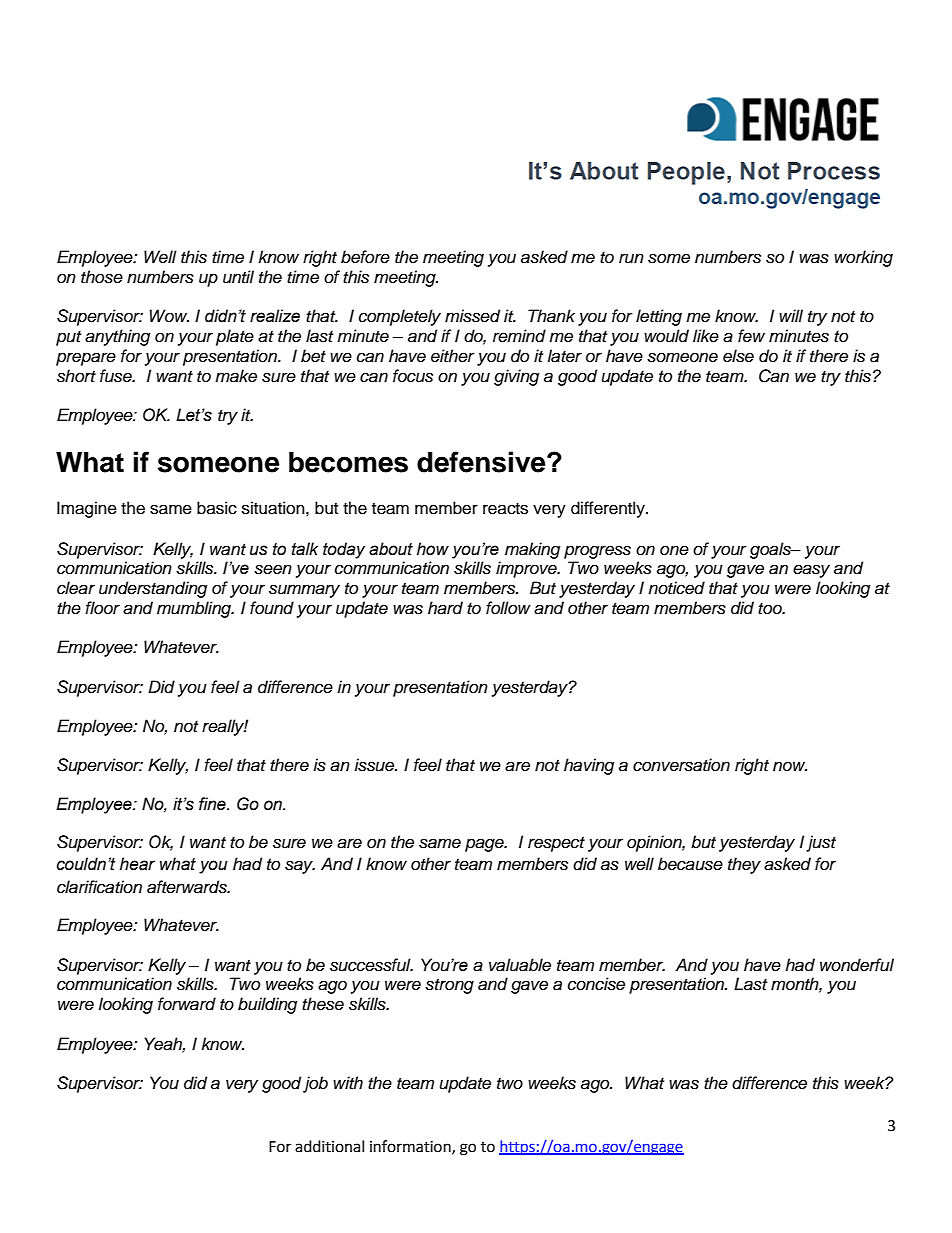 The width and height of the screenshot is (952, 1233). Describe the element at coordinates (472, 316) in the screenshot. I see `missed` at that location.
